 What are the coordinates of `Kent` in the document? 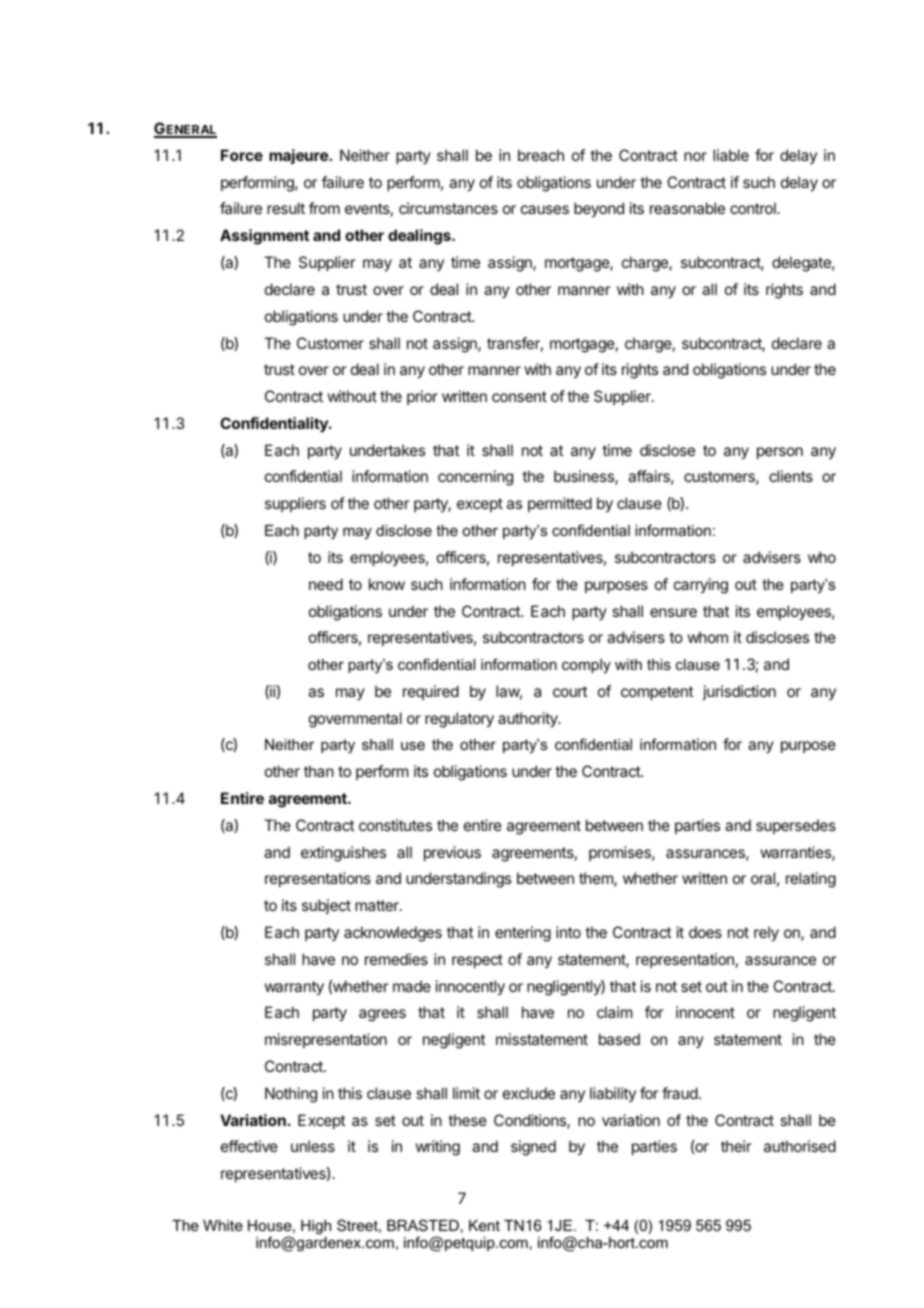 It's located at (484, 1225).
